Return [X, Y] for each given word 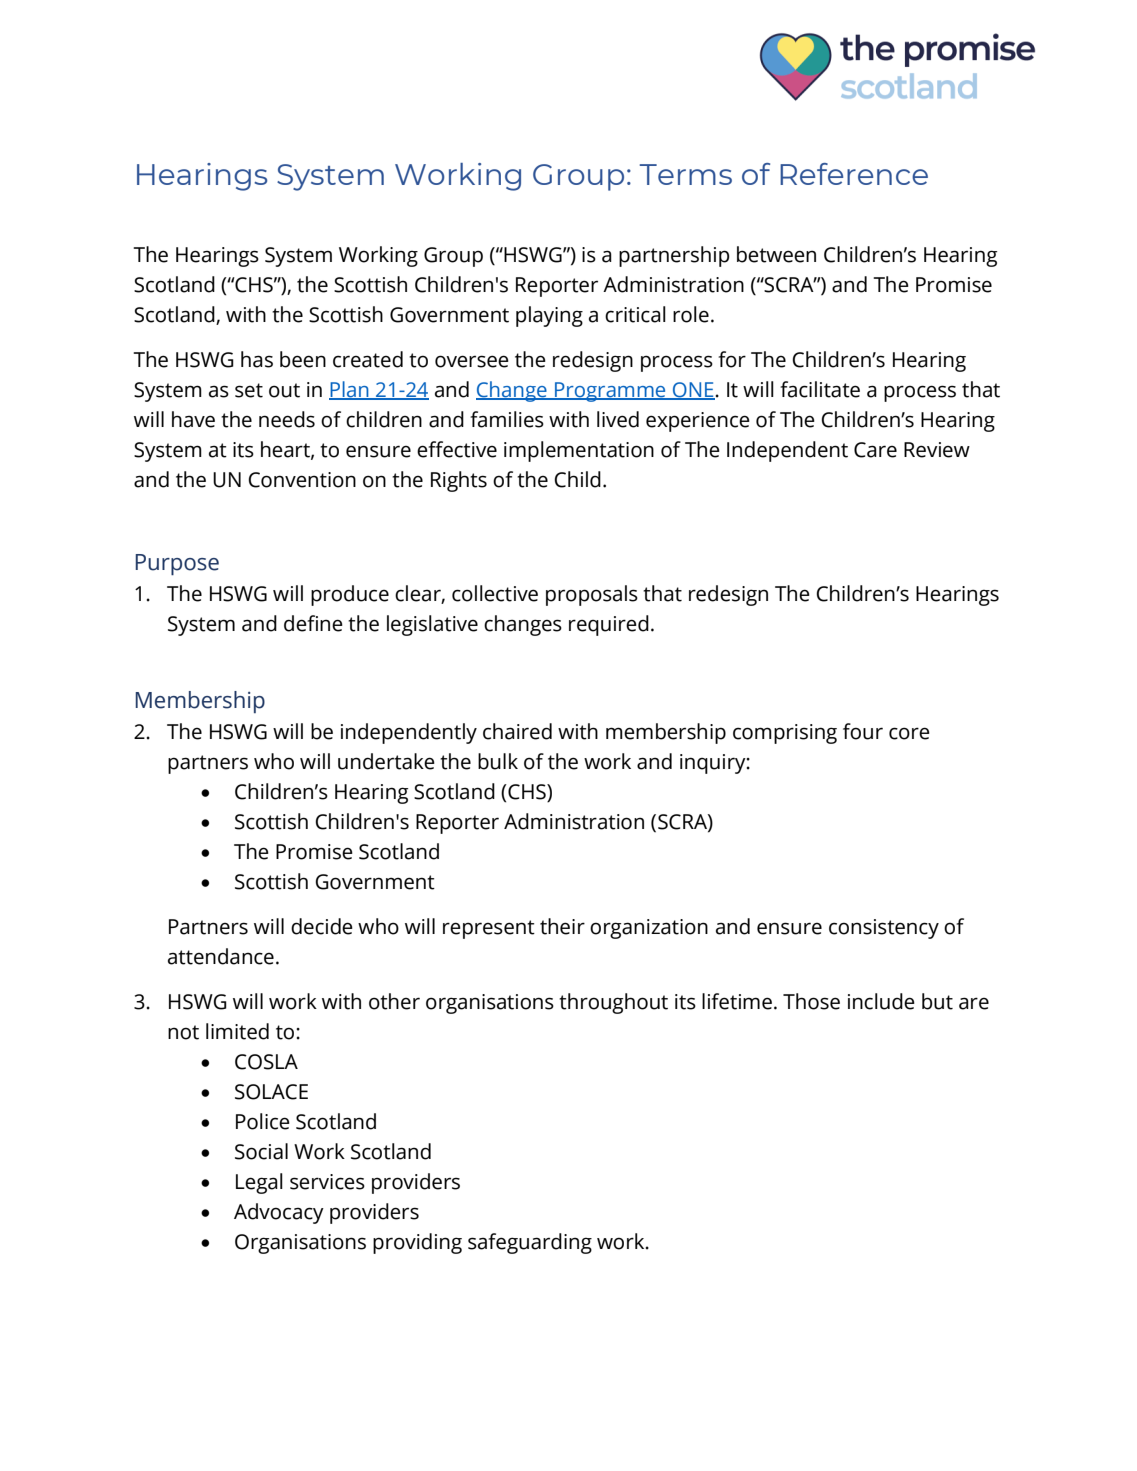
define [313, 623]
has [257, 359]
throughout [613, 1003]
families [507, 419]
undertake [386, 761]
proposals [592, 595]
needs [287, 419]
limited [237, 1031]
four [863, 731]
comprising [785, 734]
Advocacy [279, 1213]
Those [811, 1001]
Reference [854, 174]
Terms [685, 174]
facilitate [820, 389]
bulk [498, 761]
